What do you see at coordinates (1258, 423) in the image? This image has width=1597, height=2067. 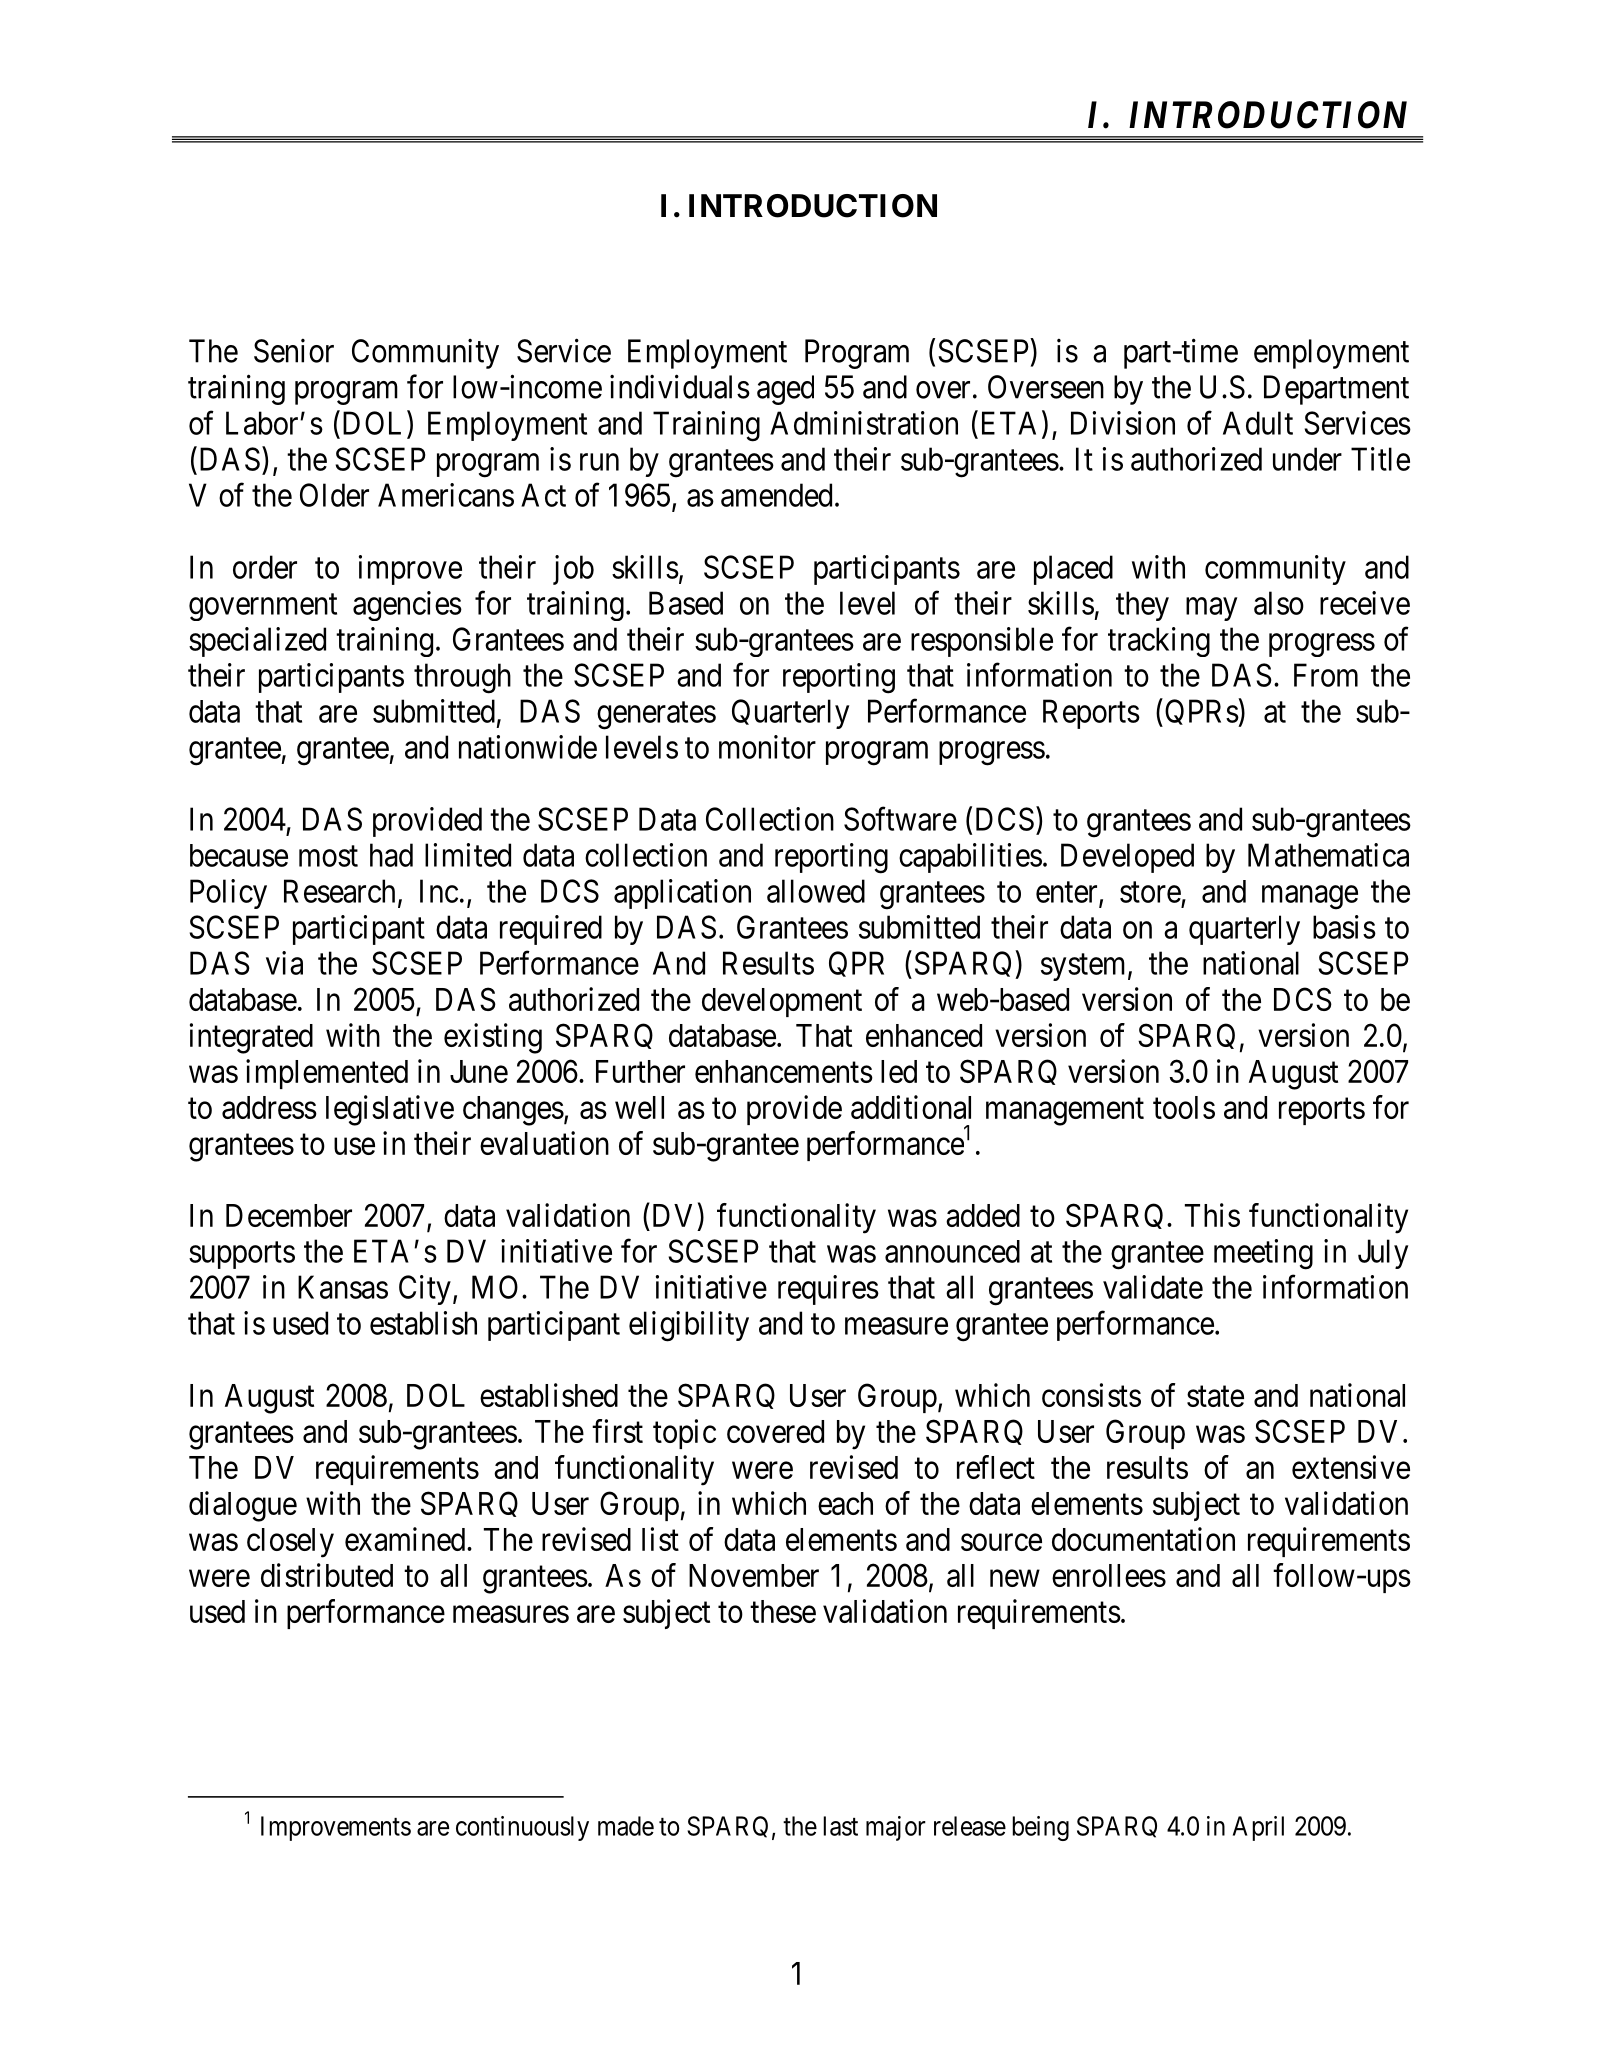 I see `Adult` at bounding box center [1258, 423].
